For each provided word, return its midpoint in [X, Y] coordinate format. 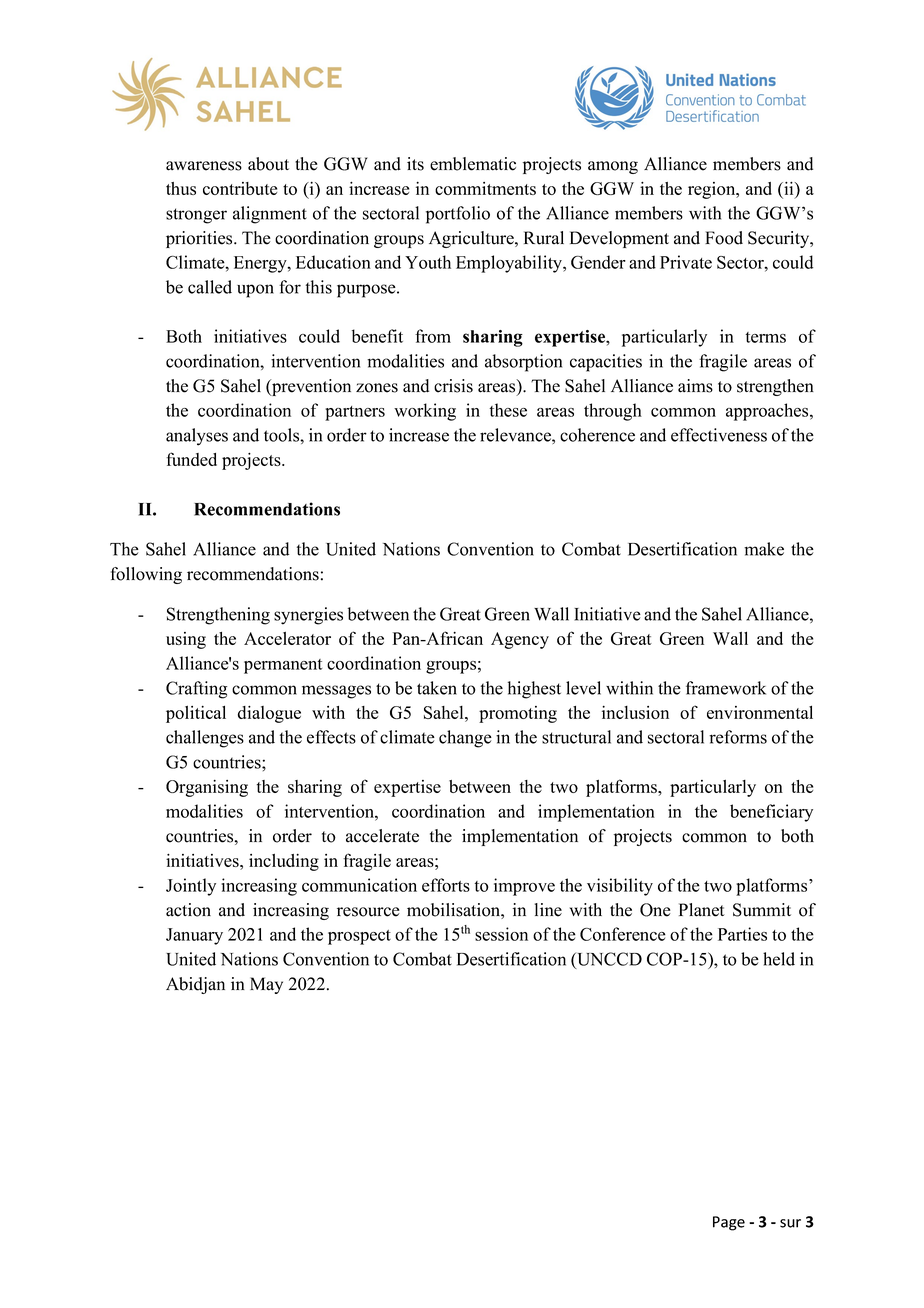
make [764, 549]
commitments [485, 188]
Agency [520, 640]
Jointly [191, 887]
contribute [240, 188]
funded [191, 459]
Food [724, 238]
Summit [762, 910]
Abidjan [195, 985]
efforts [446, 885]
